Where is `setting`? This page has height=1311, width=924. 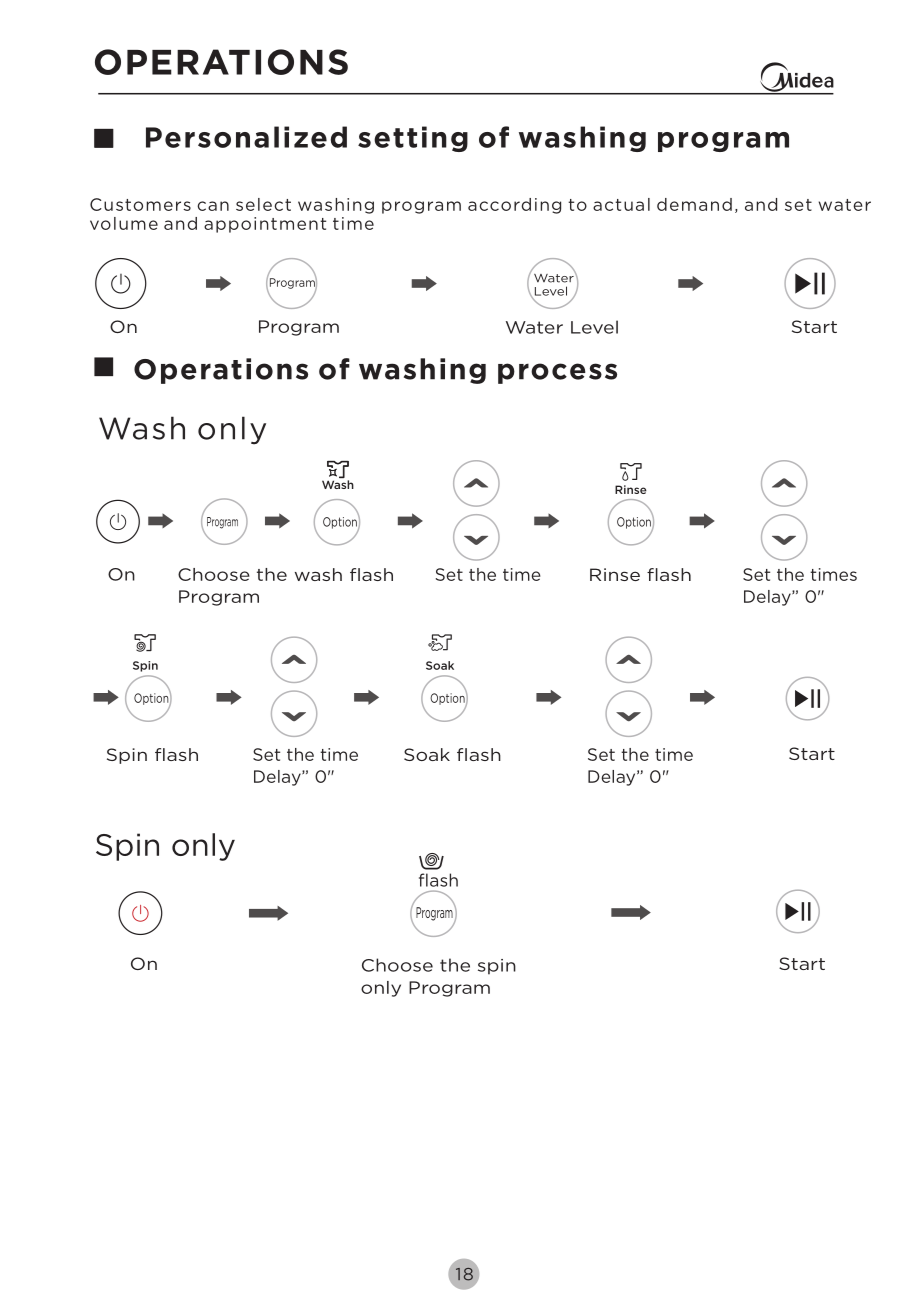
setting is located at coordinates (413, 139).
